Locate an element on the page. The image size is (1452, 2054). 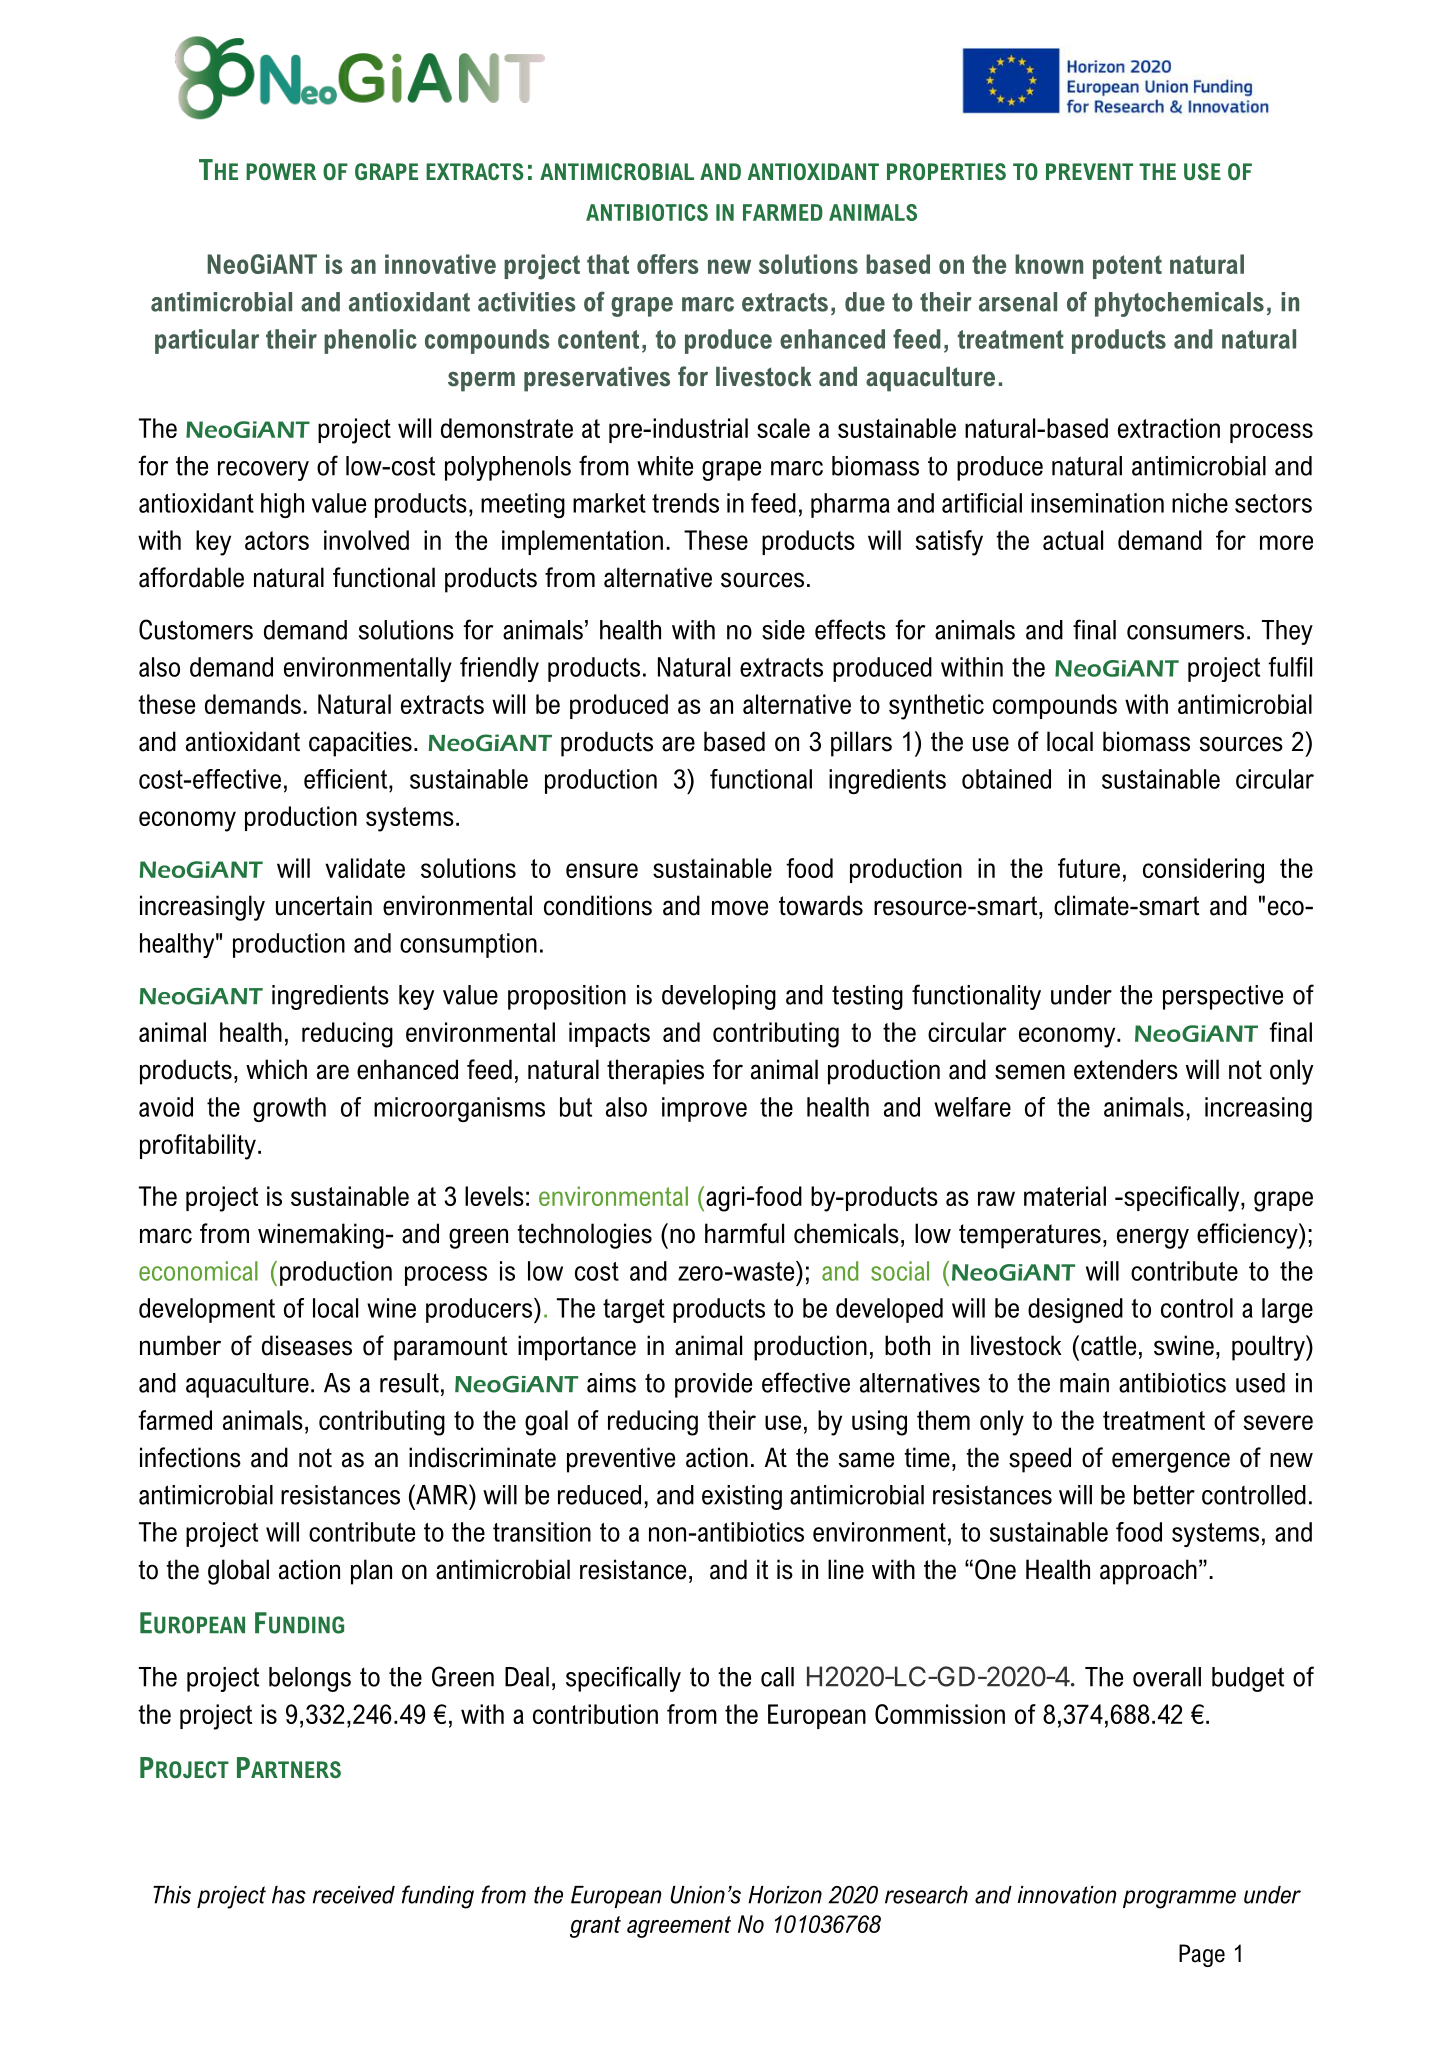
potent is located at coordinates (1127, 267).
